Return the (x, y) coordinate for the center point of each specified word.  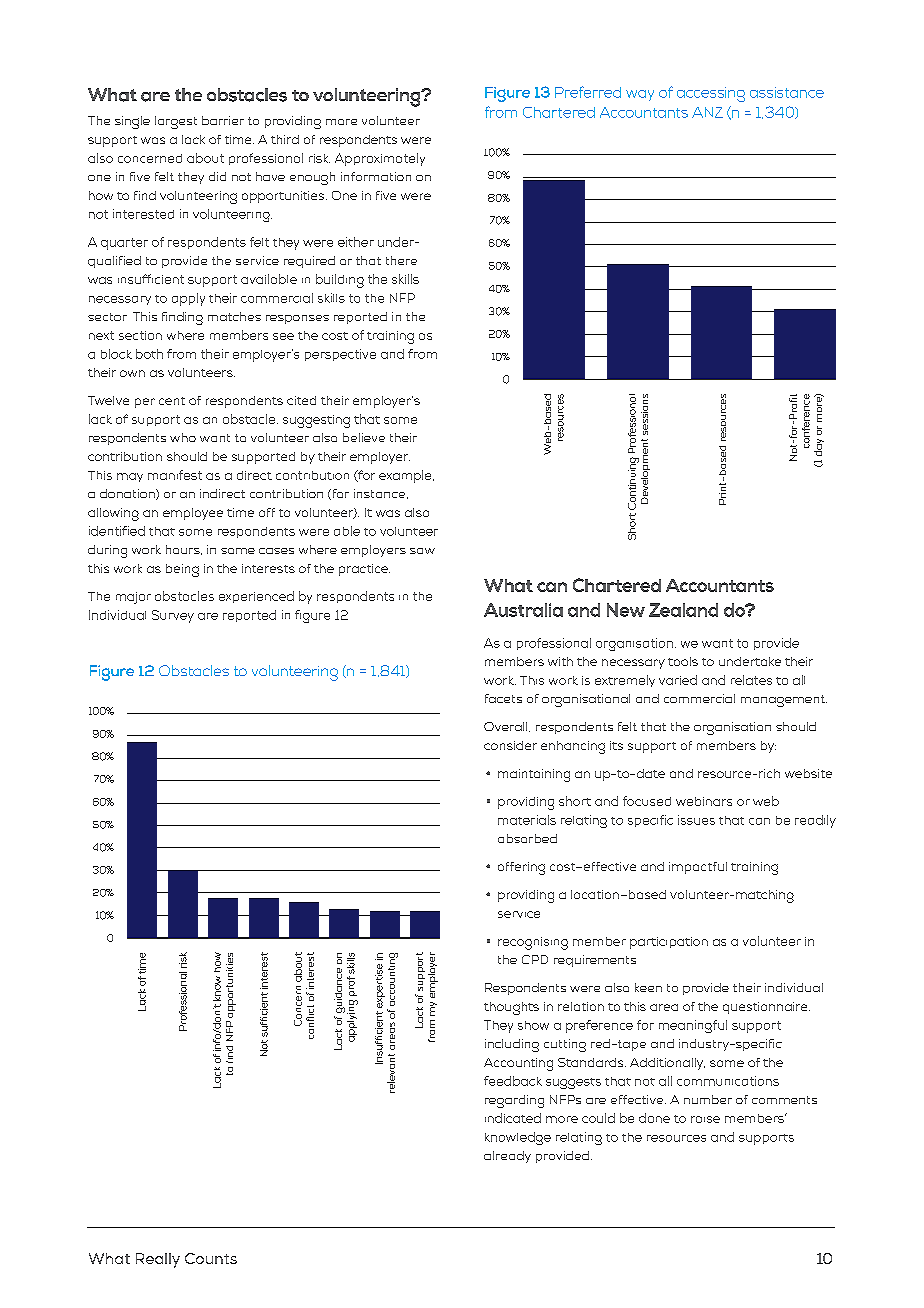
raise (705, 1119)
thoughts (511, 1008)
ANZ (707, 112)
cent (172, 401)
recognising (533, 943)
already (507, 1157)
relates (751, 680)
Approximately (380, 159)
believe (364, 437)
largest (176, 122)
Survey (173, 616)
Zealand (683, 610)
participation (669, 943)
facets (503, 698)
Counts (211, 1258)
